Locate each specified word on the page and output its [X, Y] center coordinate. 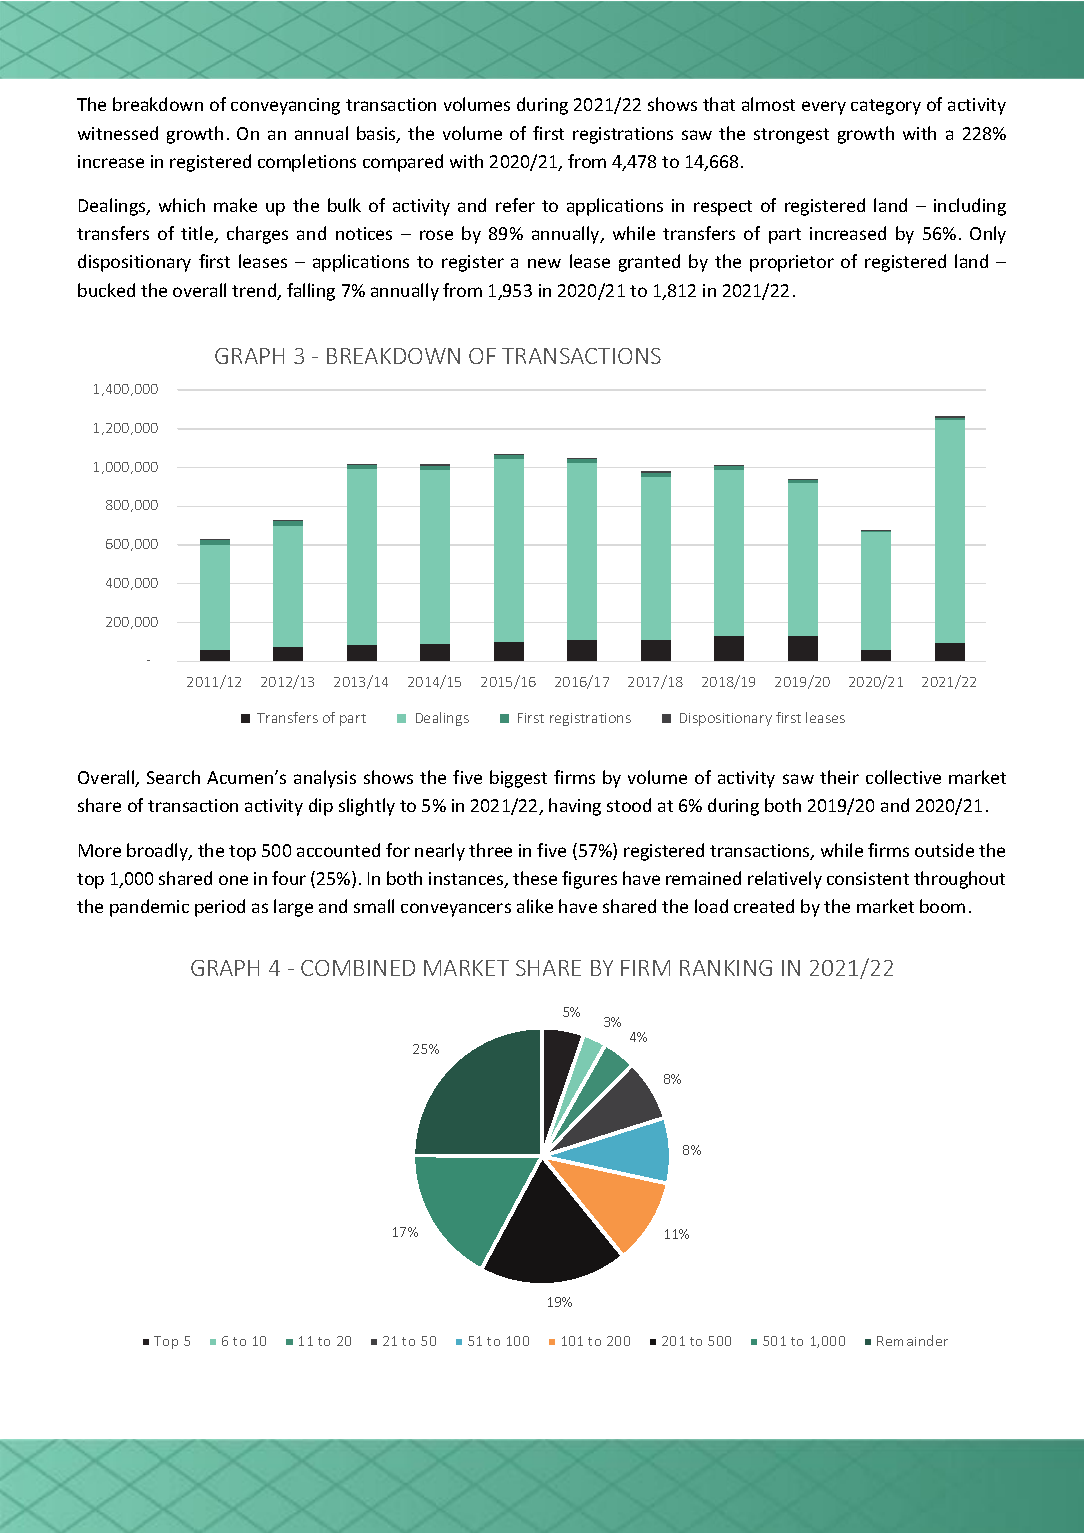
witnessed [118, 133]
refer [515, 205]
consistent [868, 878]
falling [311, 292]
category [886, 107]
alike [535, 906]
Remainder [912, 1340]
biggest [518, 779]
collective [903, 777]
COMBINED [358, 968]
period [220, 908]
